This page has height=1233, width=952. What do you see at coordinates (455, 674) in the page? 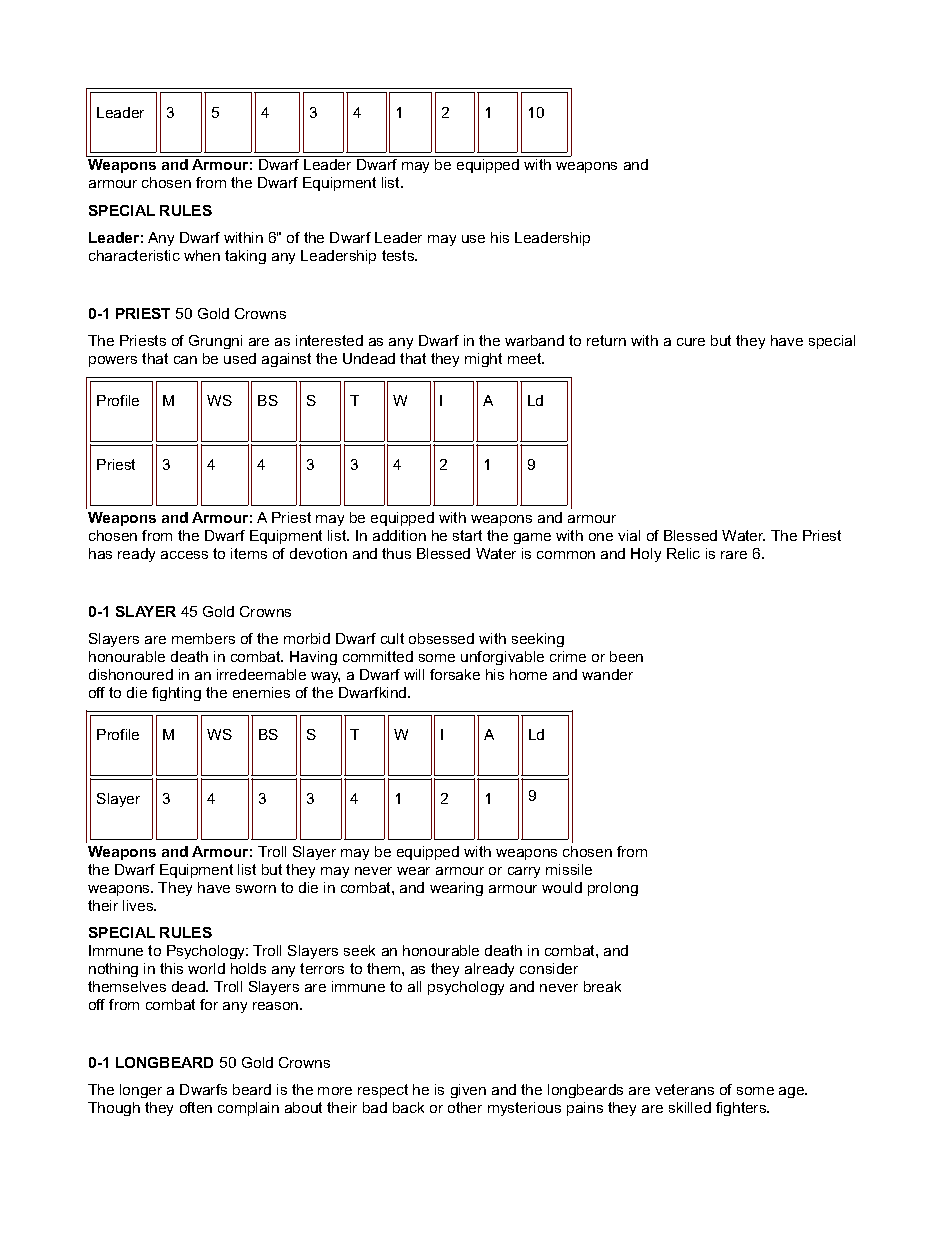
I see `forsake` at bounding box center [455, 674].
